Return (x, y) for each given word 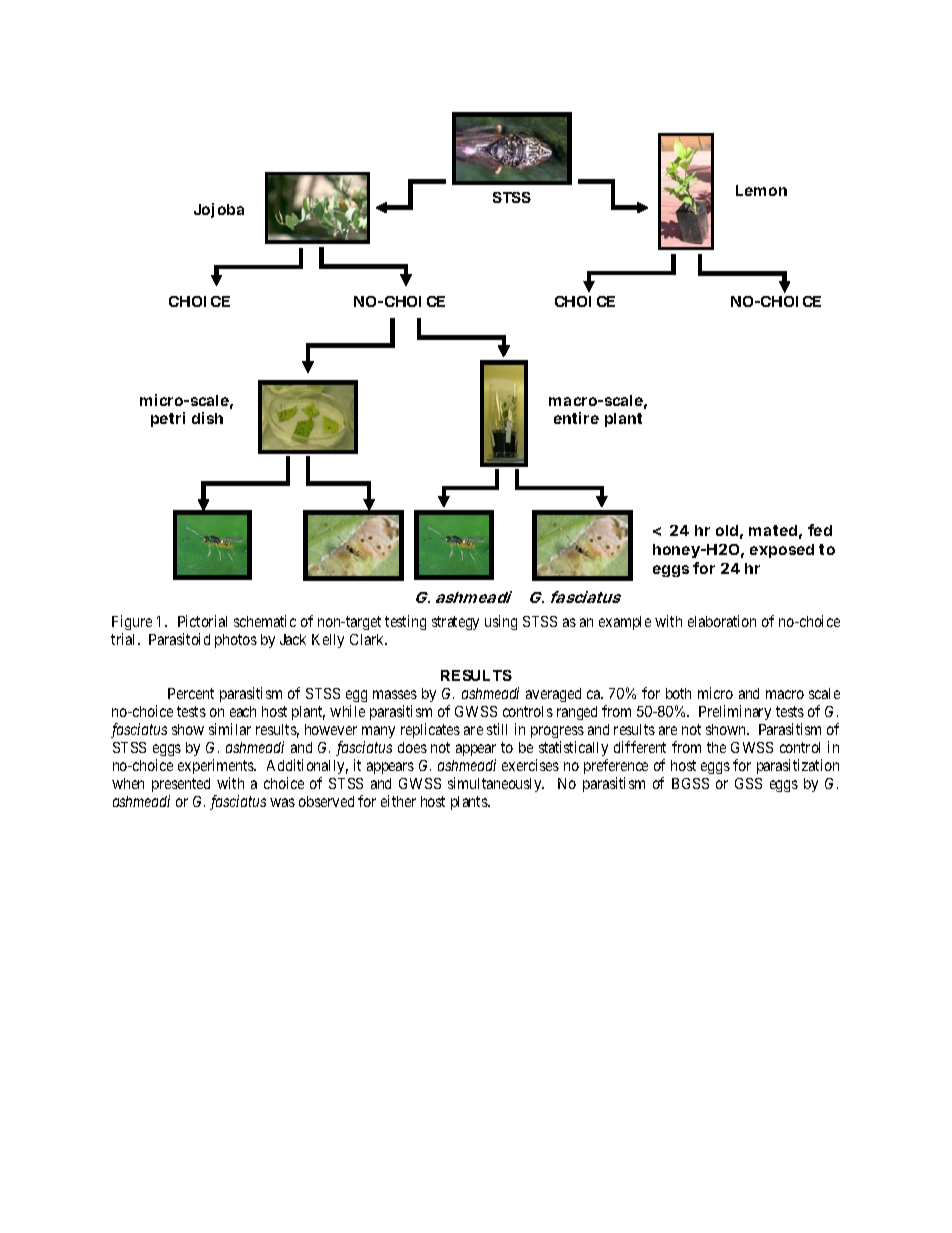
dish (207, 418)
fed (820, 530)
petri (168, 419)
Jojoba (219, 210)
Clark (368, 639)
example (625, 623)
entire (576, 418)
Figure (132, 624)
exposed (782, 551)
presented (181, 785)
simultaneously (496, 784)
